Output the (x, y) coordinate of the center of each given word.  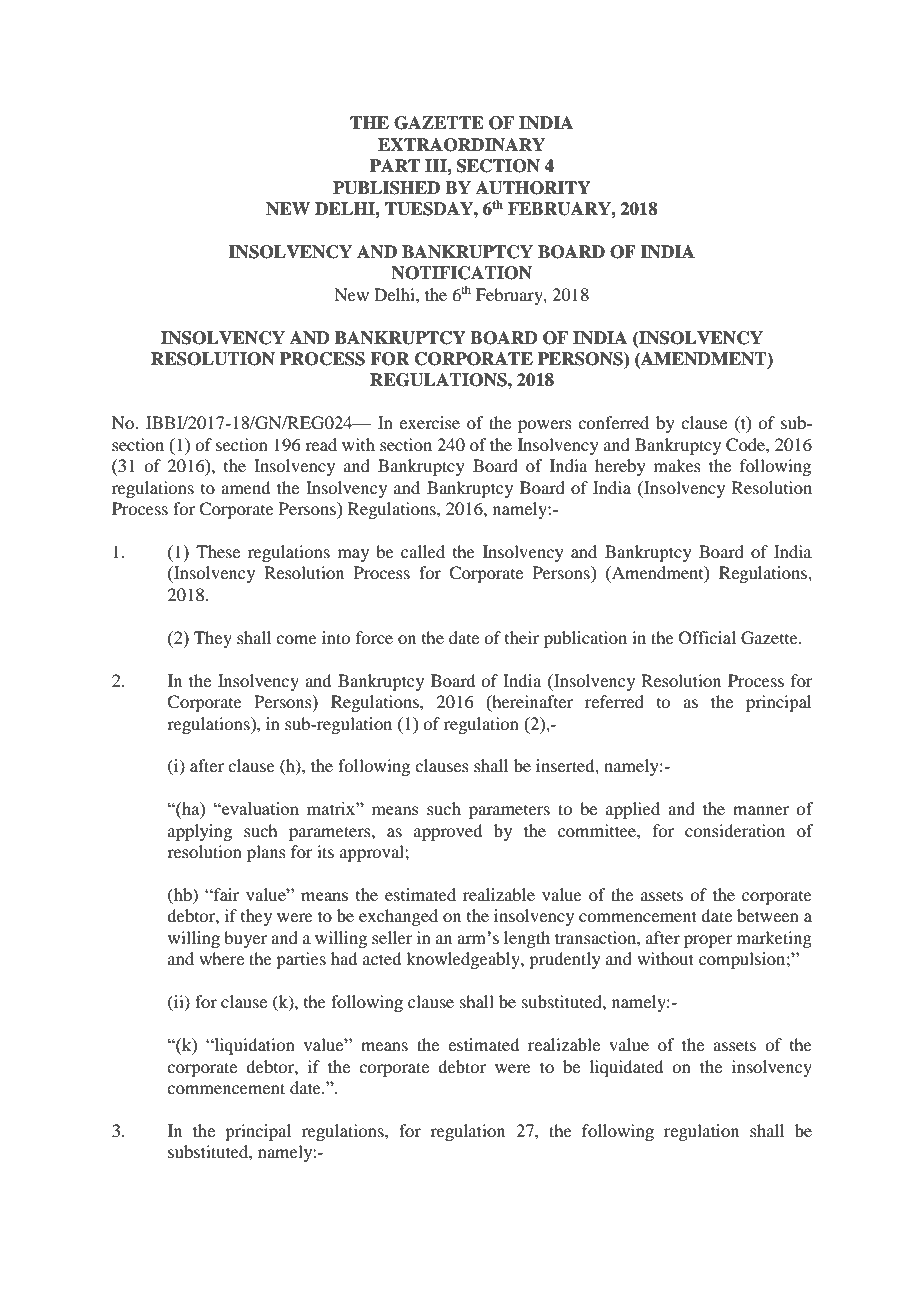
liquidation (253, 1046)
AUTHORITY (533, 188)
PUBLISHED (386, 188)
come (296, 639)
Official (707, 638)
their (522, 637)
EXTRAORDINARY (461, 145)
